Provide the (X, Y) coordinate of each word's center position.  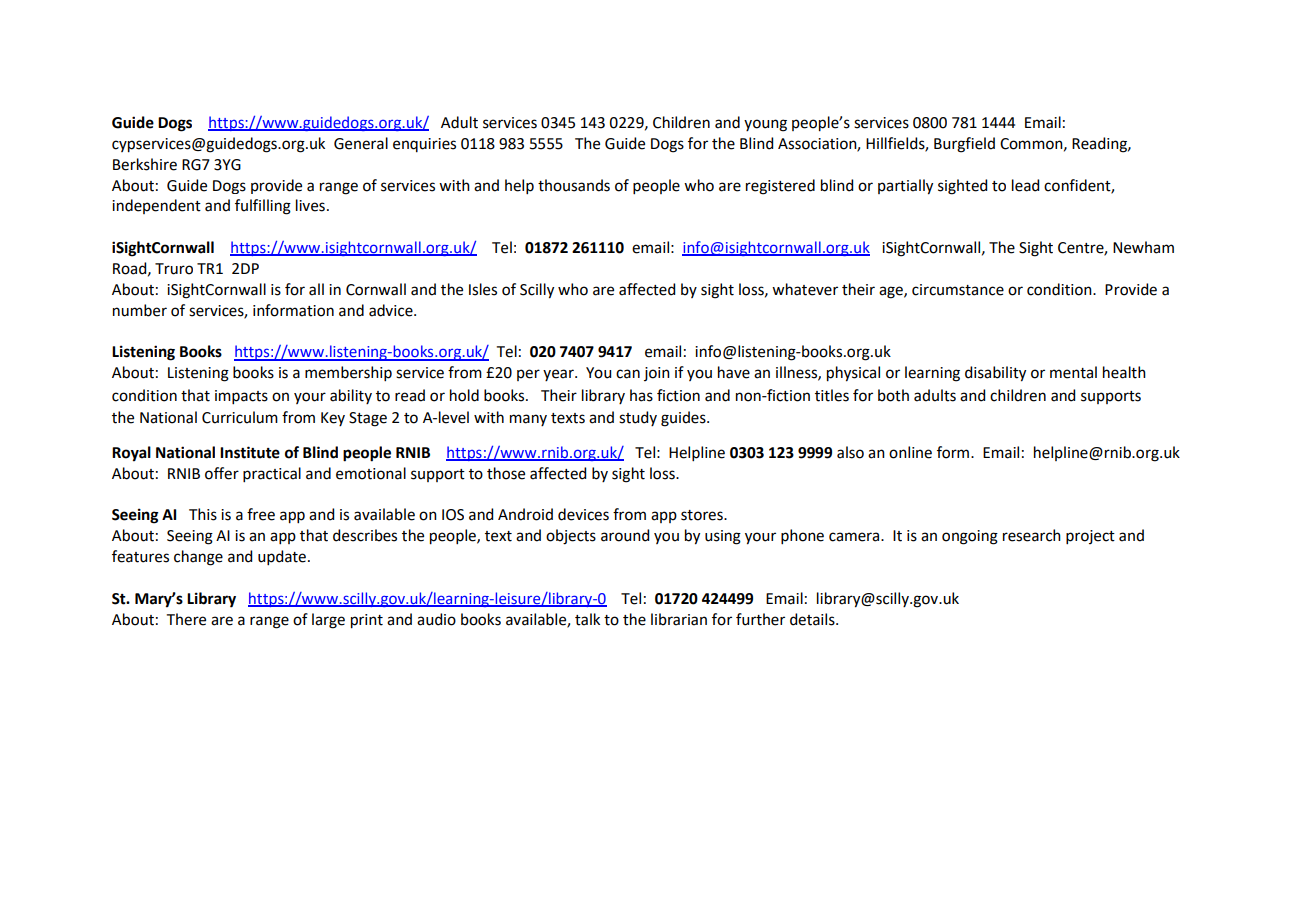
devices (583, 514)
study (638, 418)
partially (905, 187)
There (186, 619)
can (628, 374)
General (361, 143)
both (893, 395)
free (261, 514)
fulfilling (263, 207)
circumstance (958, 290)
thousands (574, 185)
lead (1025, 185)
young (765, 125)
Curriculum (240, 417)
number (140, 310)
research (1032, 535)
